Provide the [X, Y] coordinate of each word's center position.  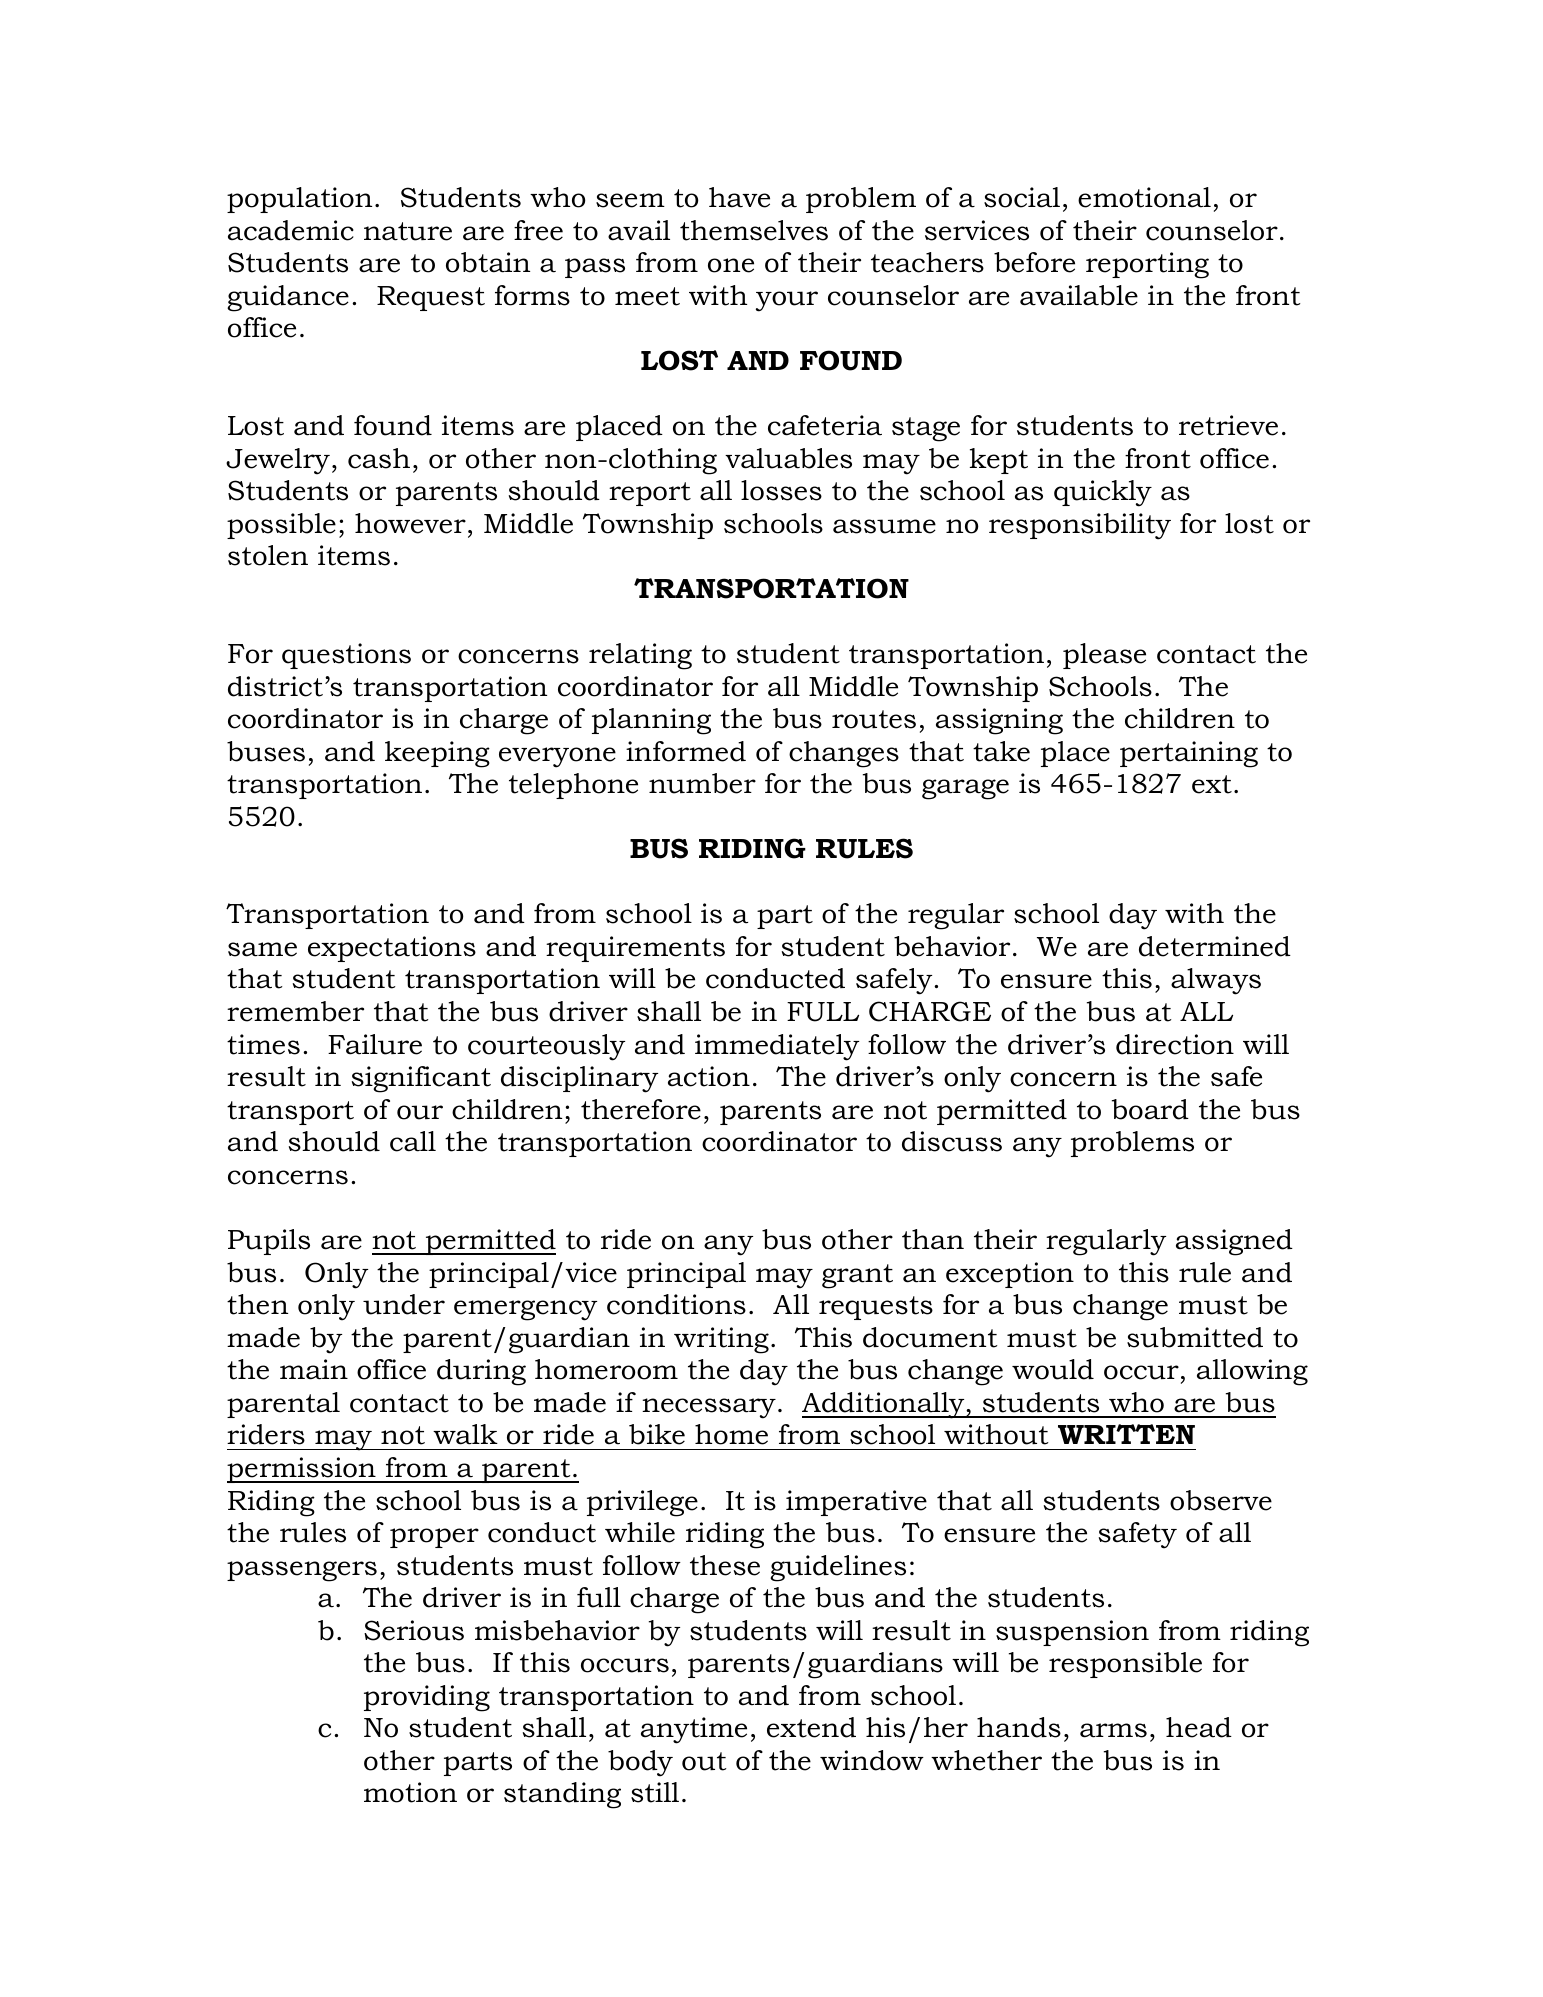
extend [811, 1727]
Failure [375, 1044]
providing [427, 1698]
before [1034, 262]
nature [408, 231]
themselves [754, 230]
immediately [777, 1047]
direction [1175, 1044]
